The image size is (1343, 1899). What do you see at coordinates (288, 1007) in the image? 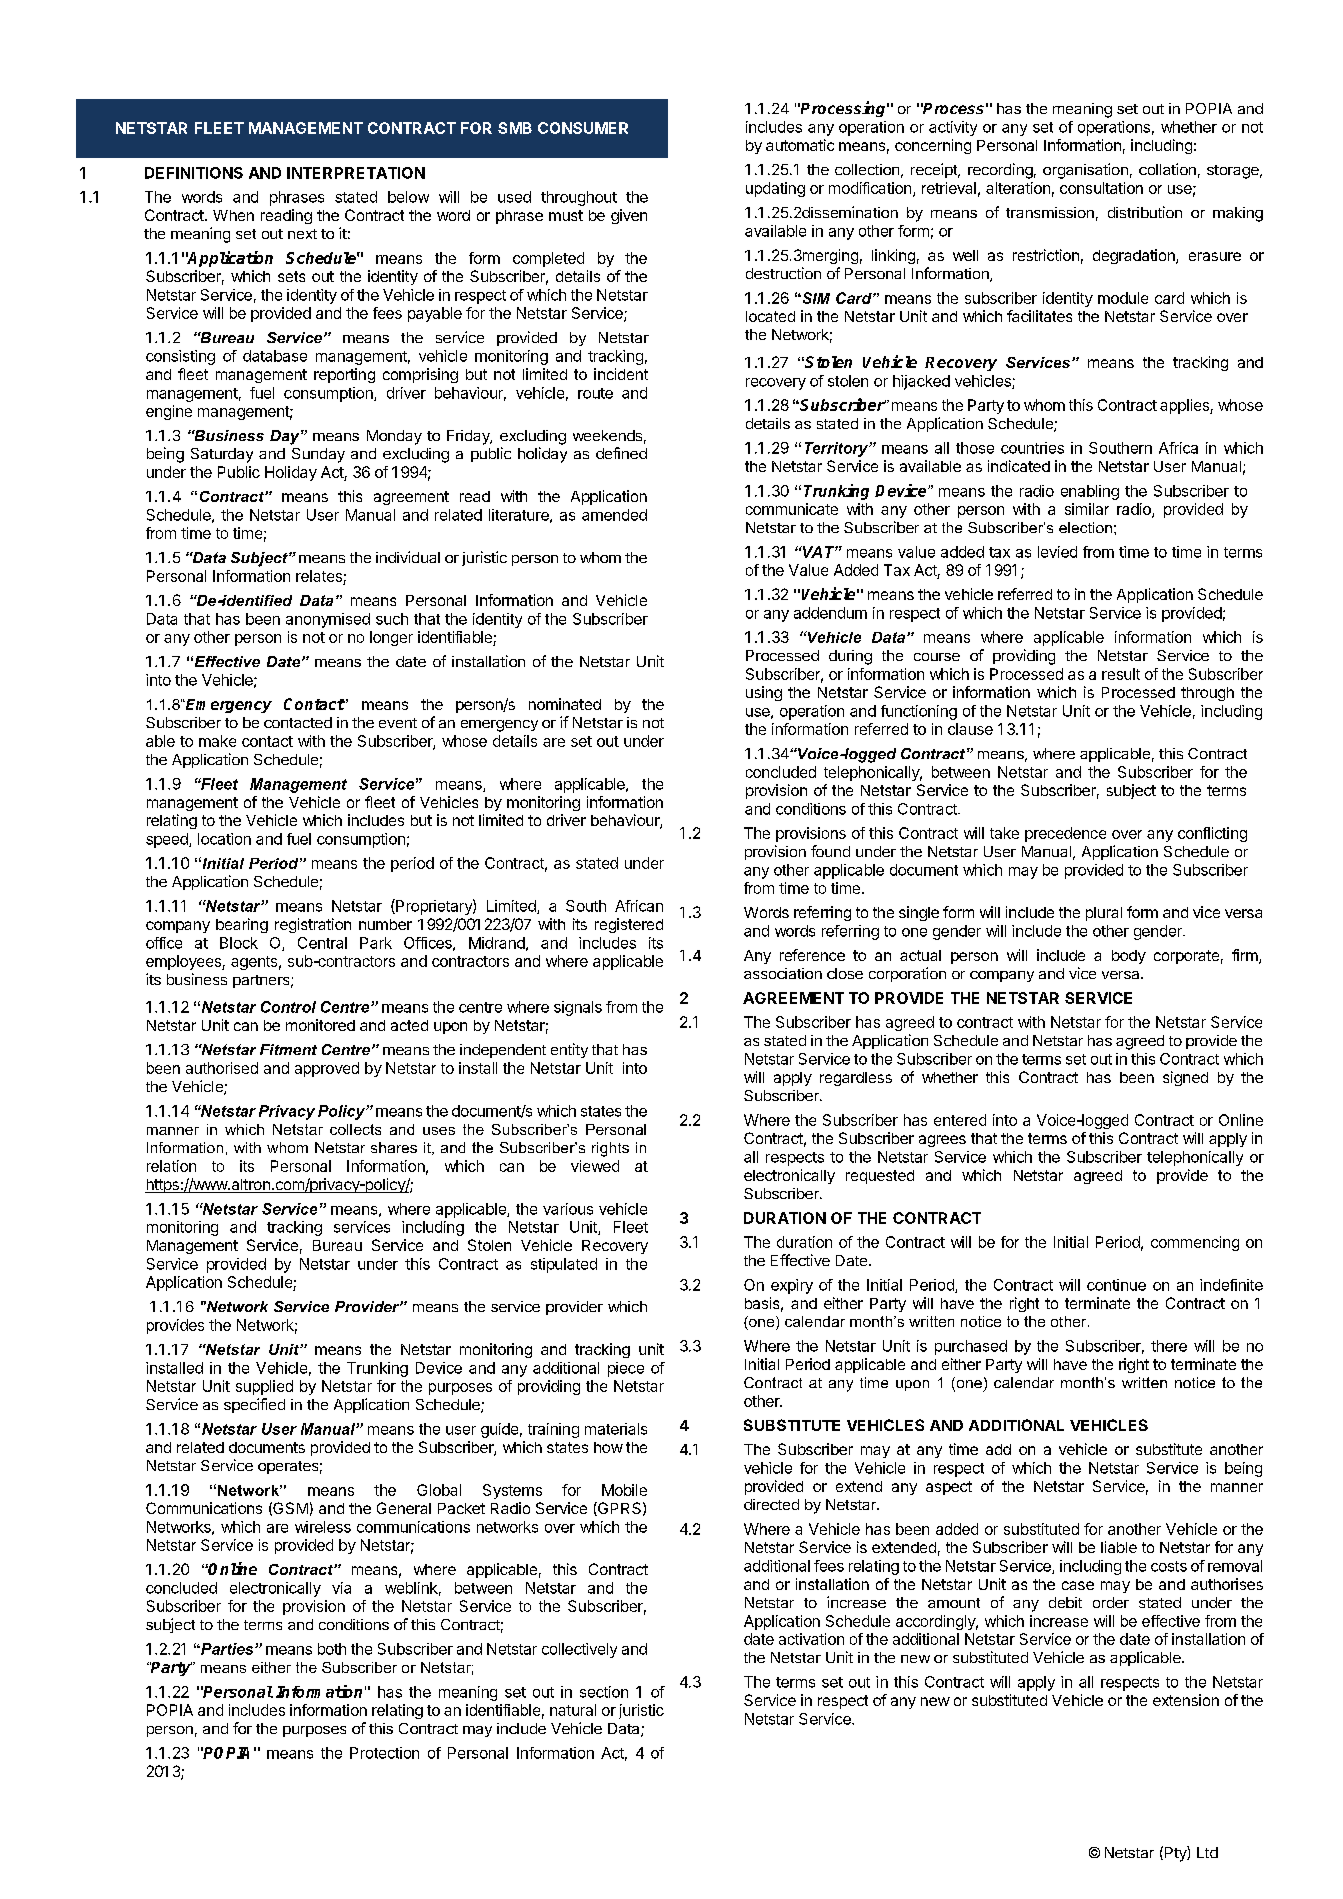
I see `Control` at bounding box center [288, 1007].
